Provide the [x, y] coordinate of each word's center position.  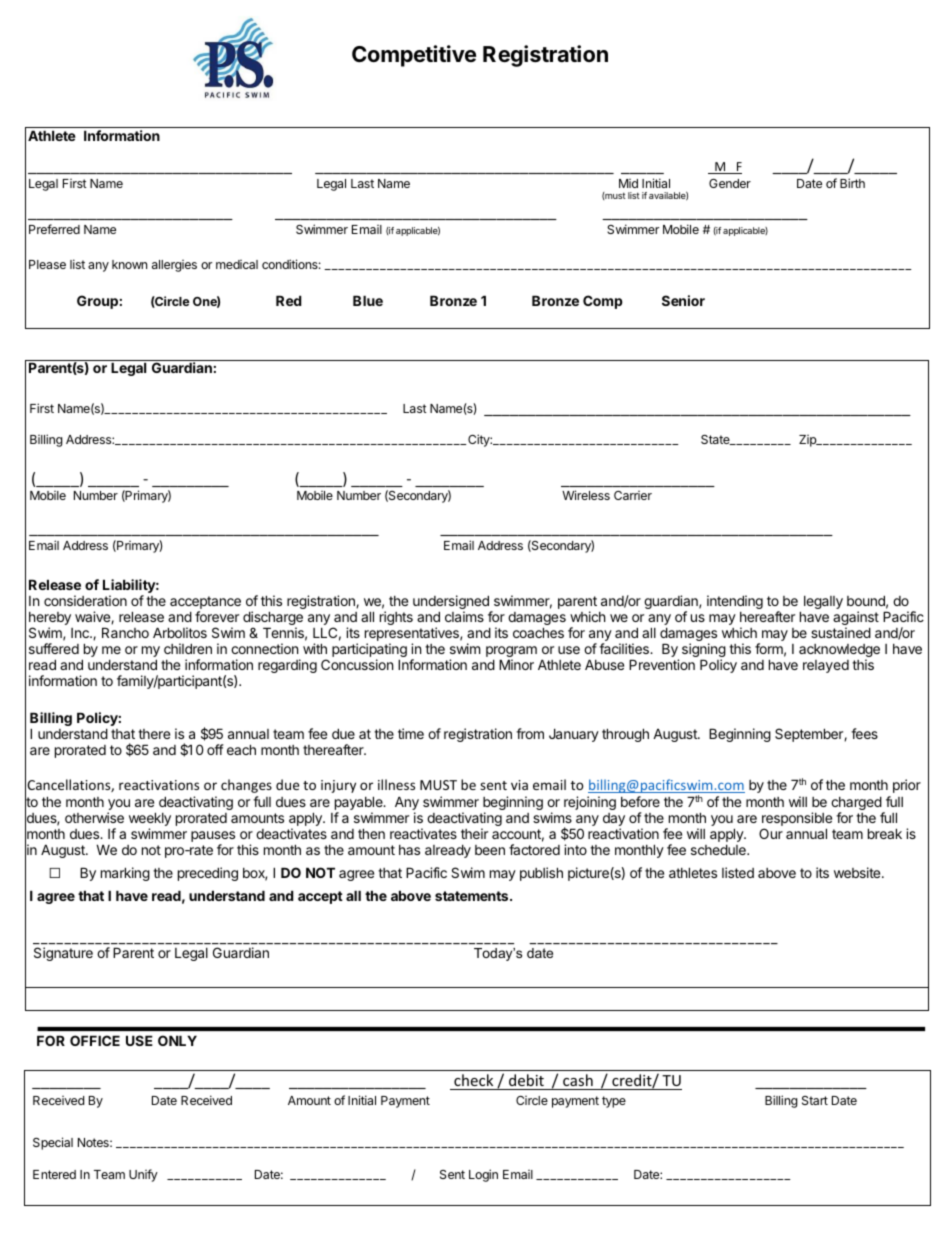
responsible [797, 820]
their [474, 833]
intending [735, 602]
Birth [852, 183]
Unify [143, 1175]
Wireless [586, 495]
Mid [628, 183]
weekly [150, 820]
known [129, 264]
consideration [85, 600]
